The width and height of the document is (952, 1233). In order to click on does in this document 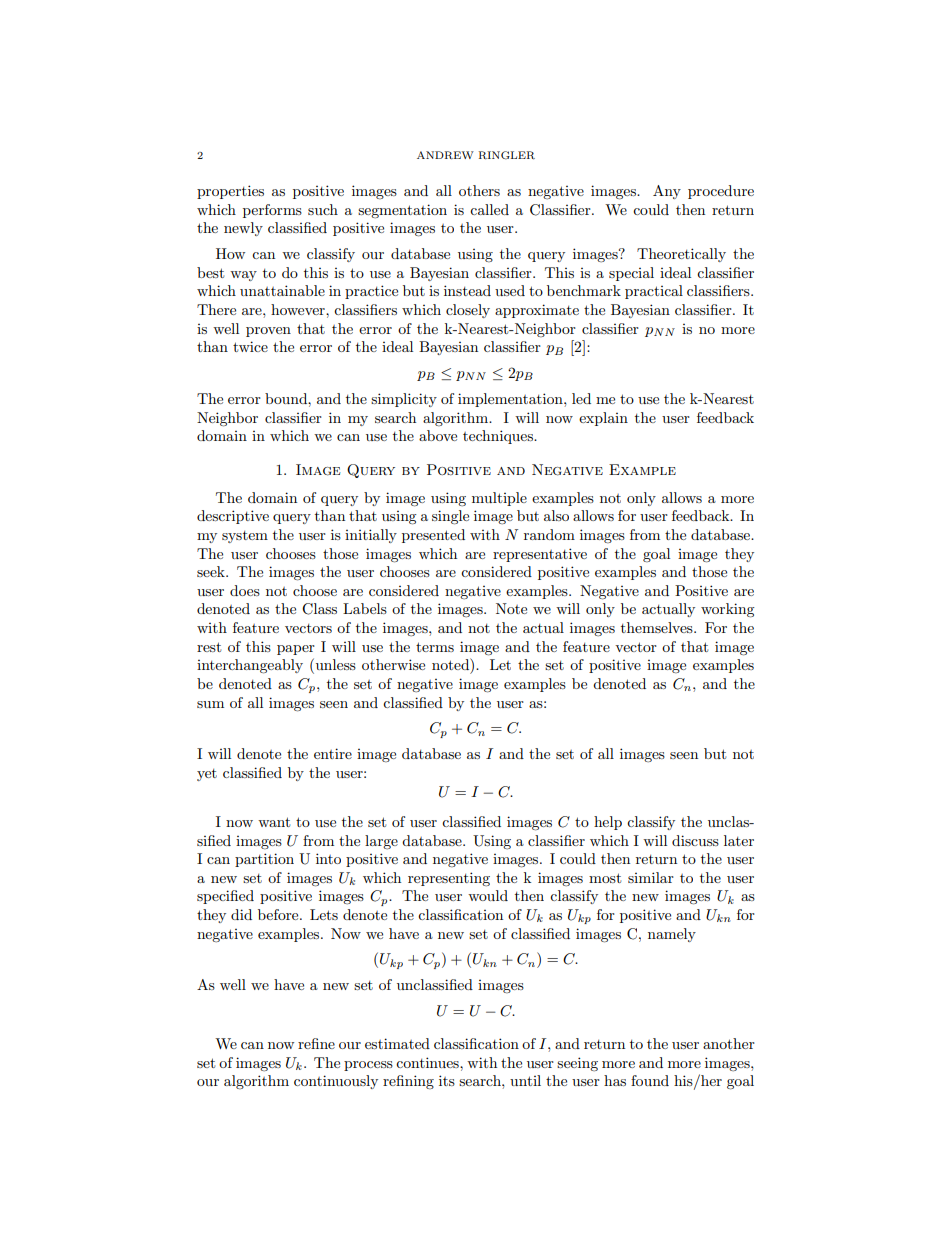, I will do `click(245, 590)`.
